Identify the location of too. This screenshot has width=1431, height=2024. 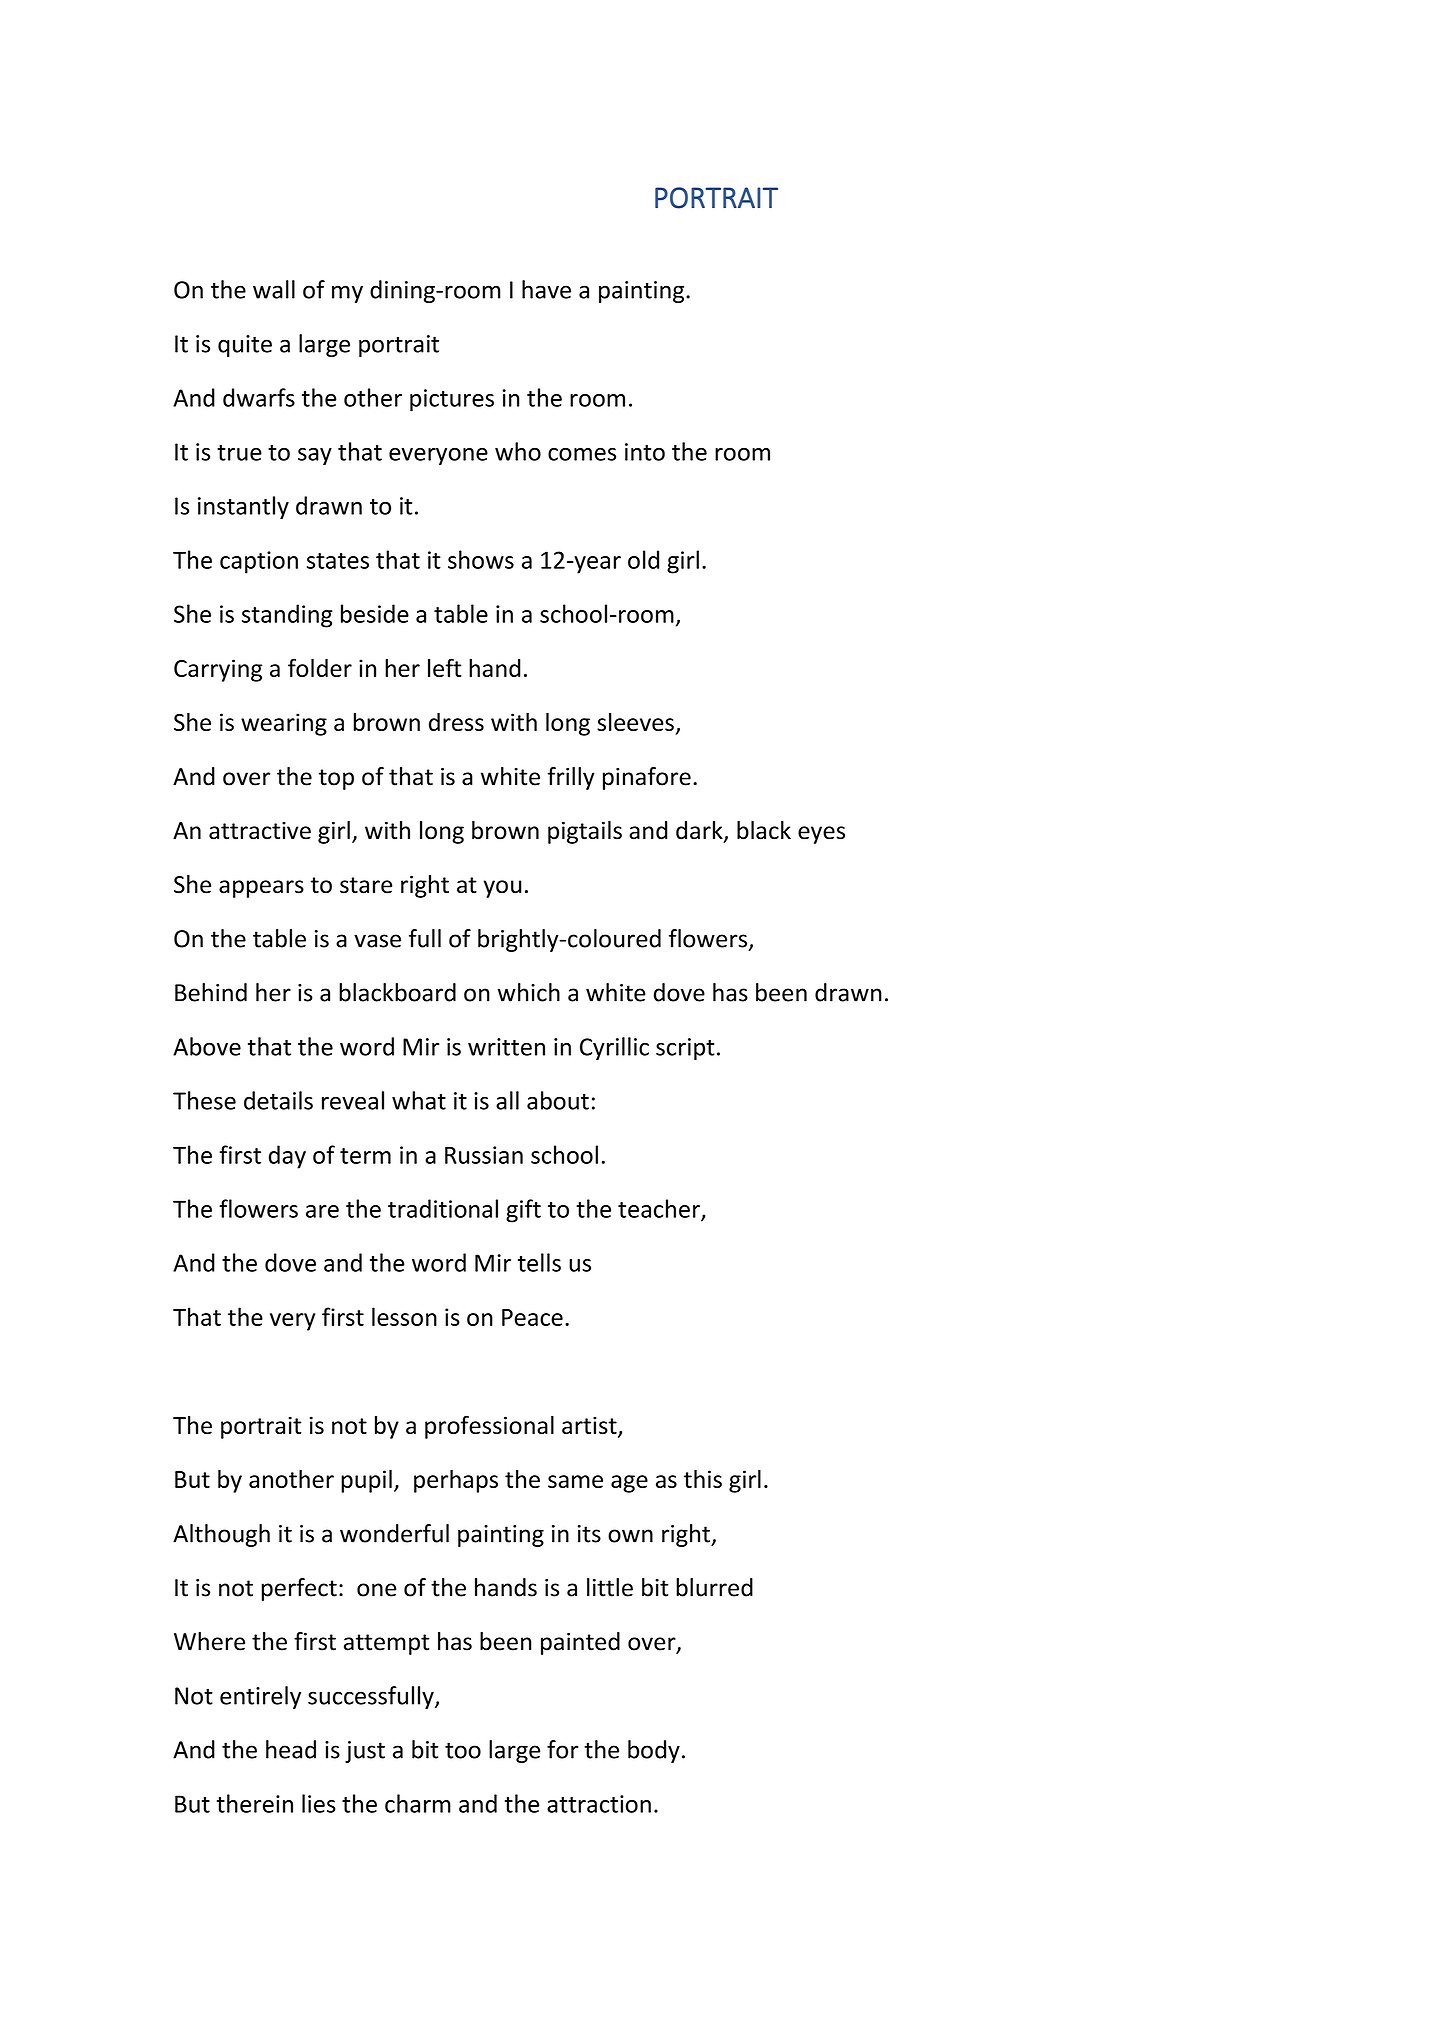
(463, 1750).
